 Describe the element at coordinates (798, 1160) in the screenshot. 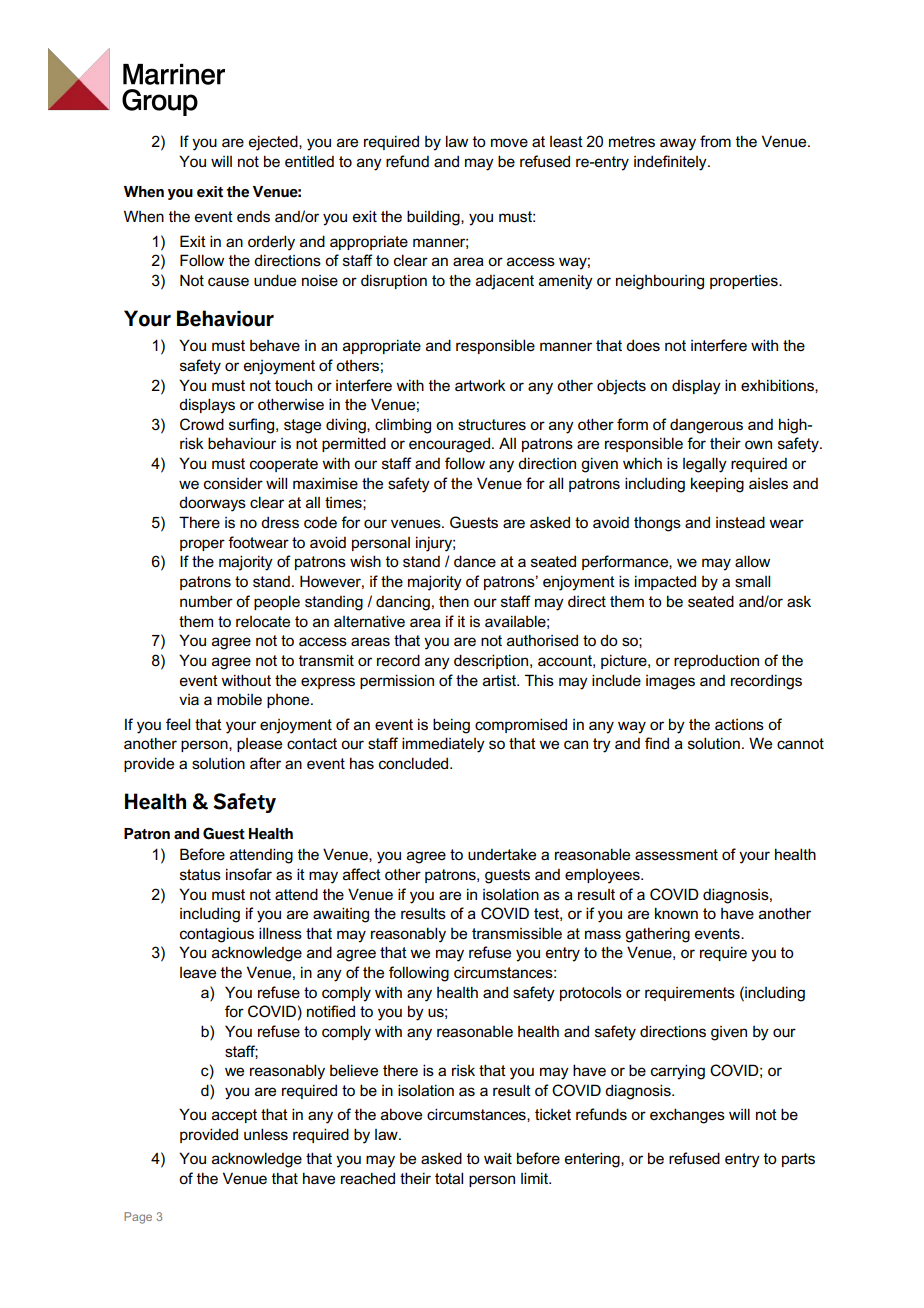

I see `parts` at that location.
